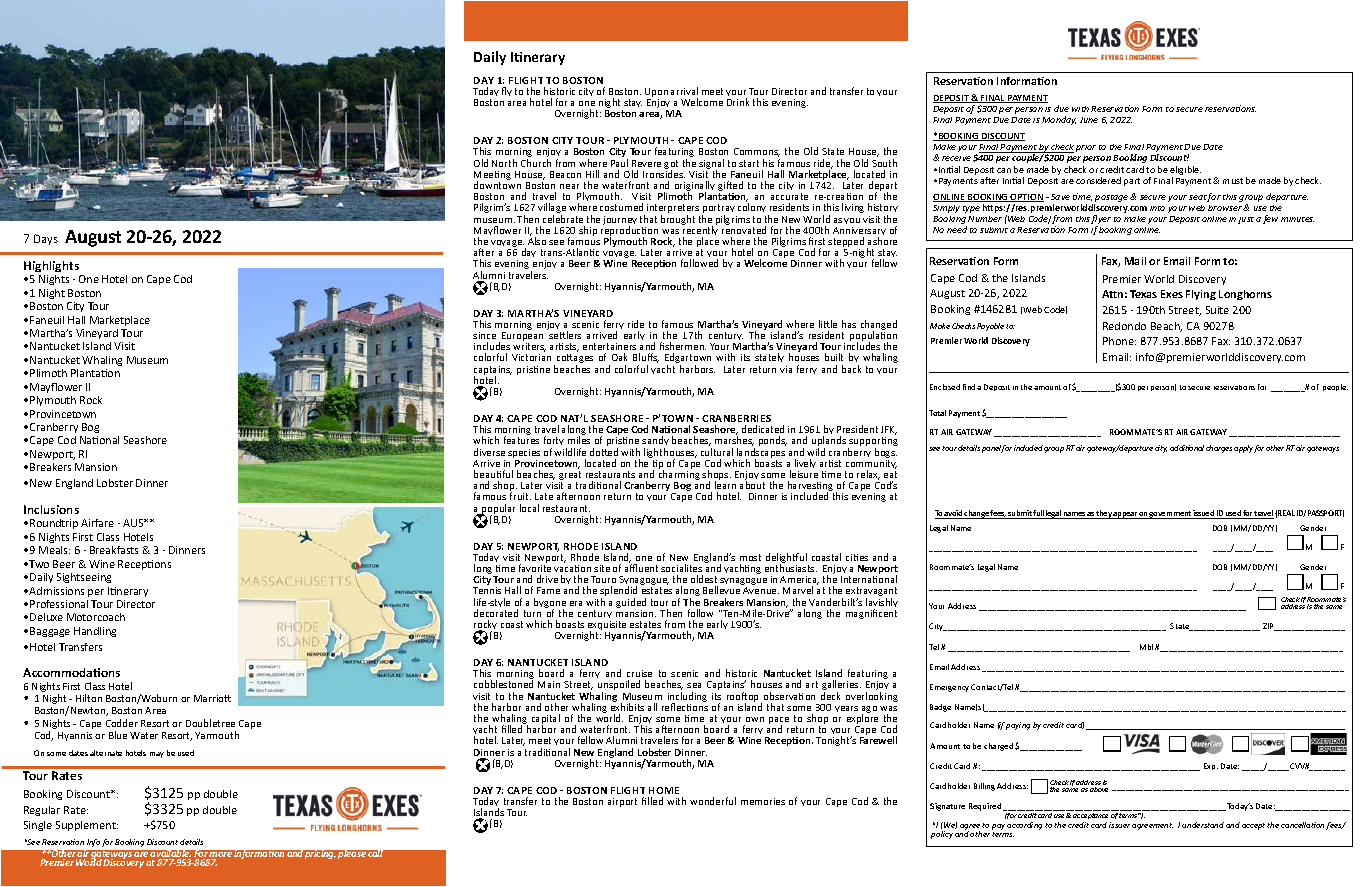 The width and height of the image is (1372, 887). What do you see at coordinates (717, 452) in the image?
I see `cultural` at bounding box center [717, 452].
